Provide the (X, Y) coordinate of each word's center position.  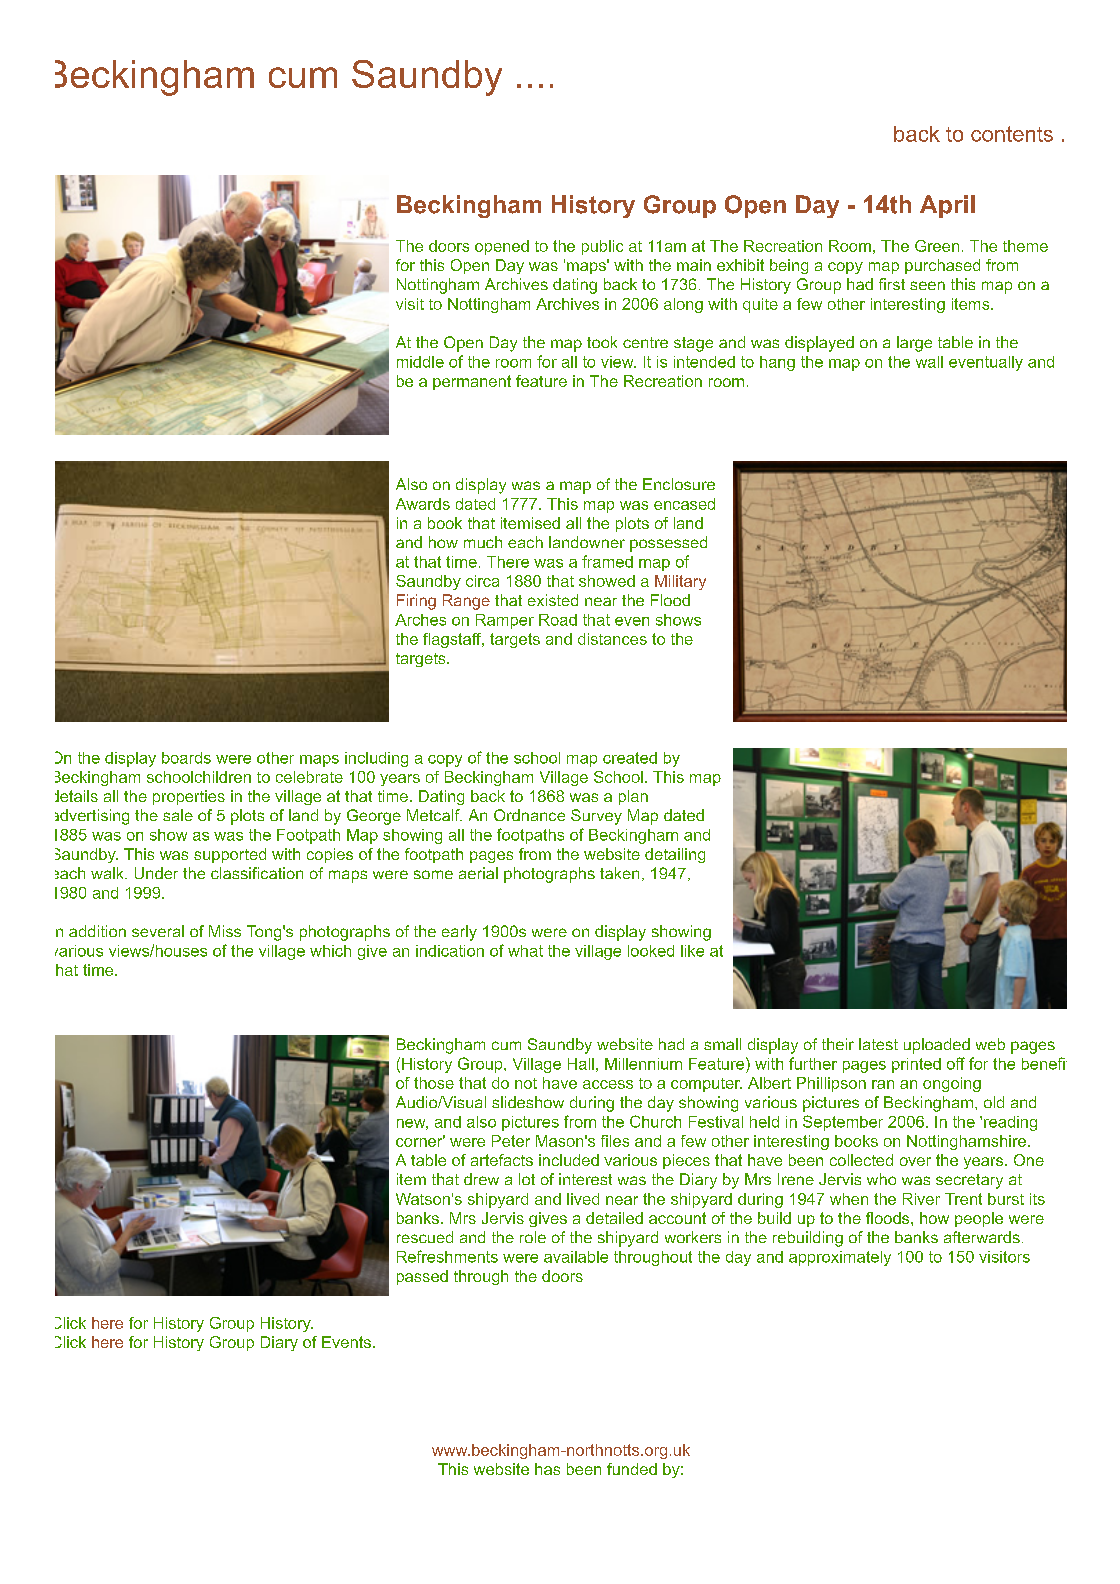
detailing (675, 855)
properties (189, 797)
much (483, 542)
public (602, 247)
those (434, 1083)
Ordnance (529, 815)
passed (422, 1277)
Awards (423, 504)
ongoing (952, 1084)
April (947, 206)
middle (420, 362)
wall (929, 362)
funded (632, 1469)
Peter (511, 1141)
